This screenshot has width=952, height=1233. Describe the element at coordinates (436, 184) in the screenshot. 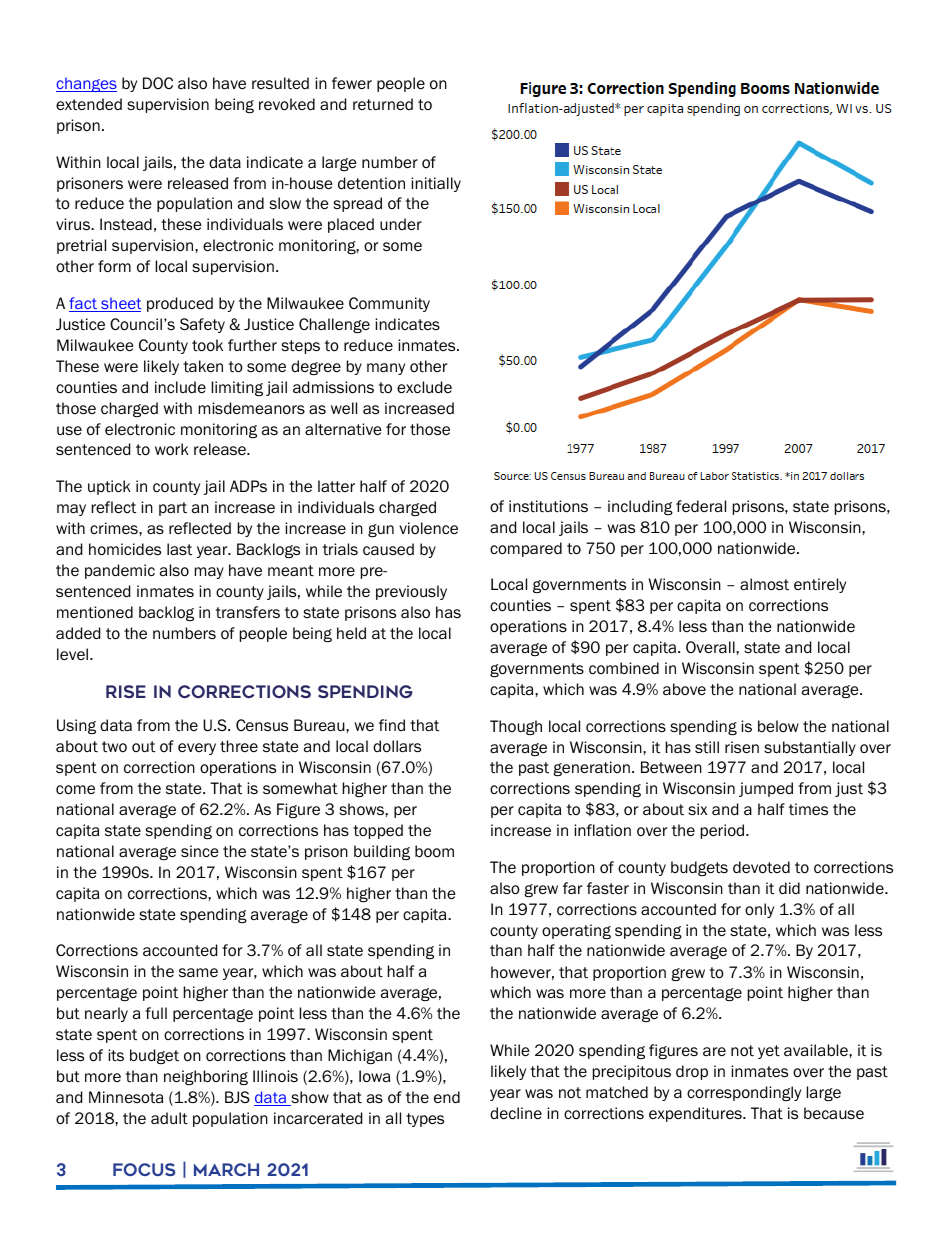

I see `initially` at that location.
